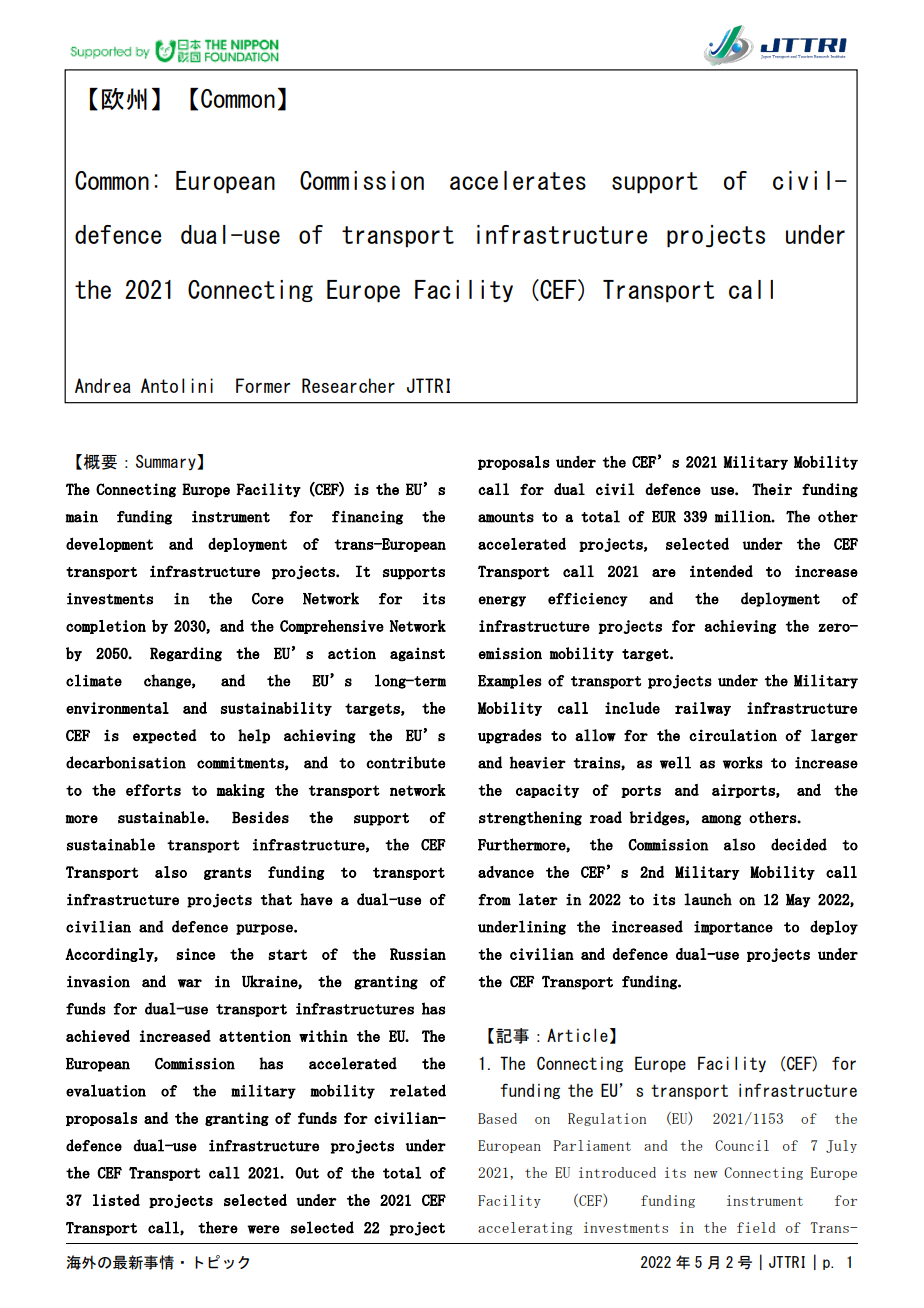  I want to click on circulation, so click(733, 735).
